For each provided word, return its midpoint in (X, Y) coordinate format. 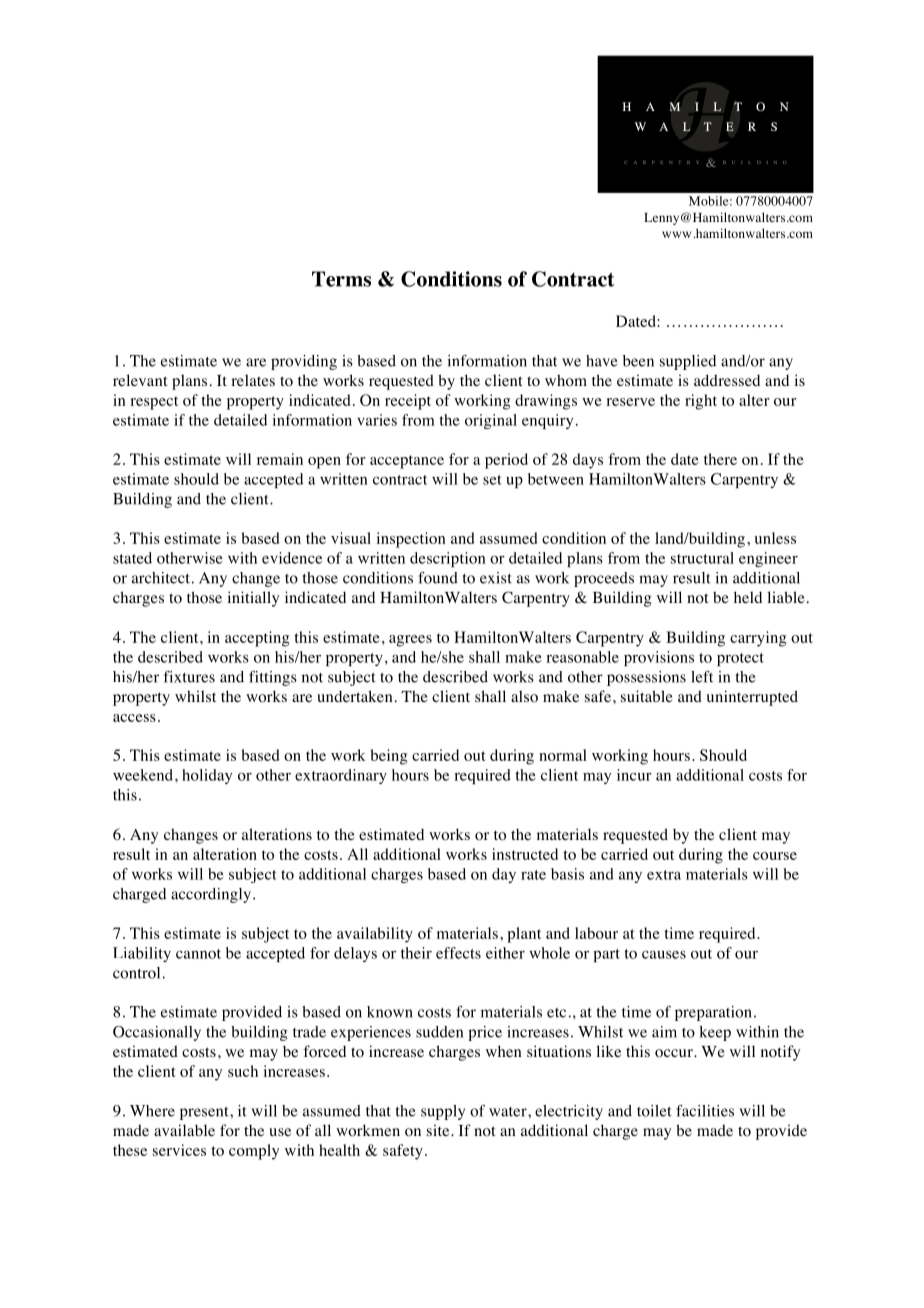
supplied (688, 362)
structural (702, 558)
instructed (525, 854)
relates (253, 380)
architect (161, 578)
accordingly (211, 895)
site (439, 1130)
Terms (341, 279)
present (205, 1113)
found (438, 578)
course (775, 856)
